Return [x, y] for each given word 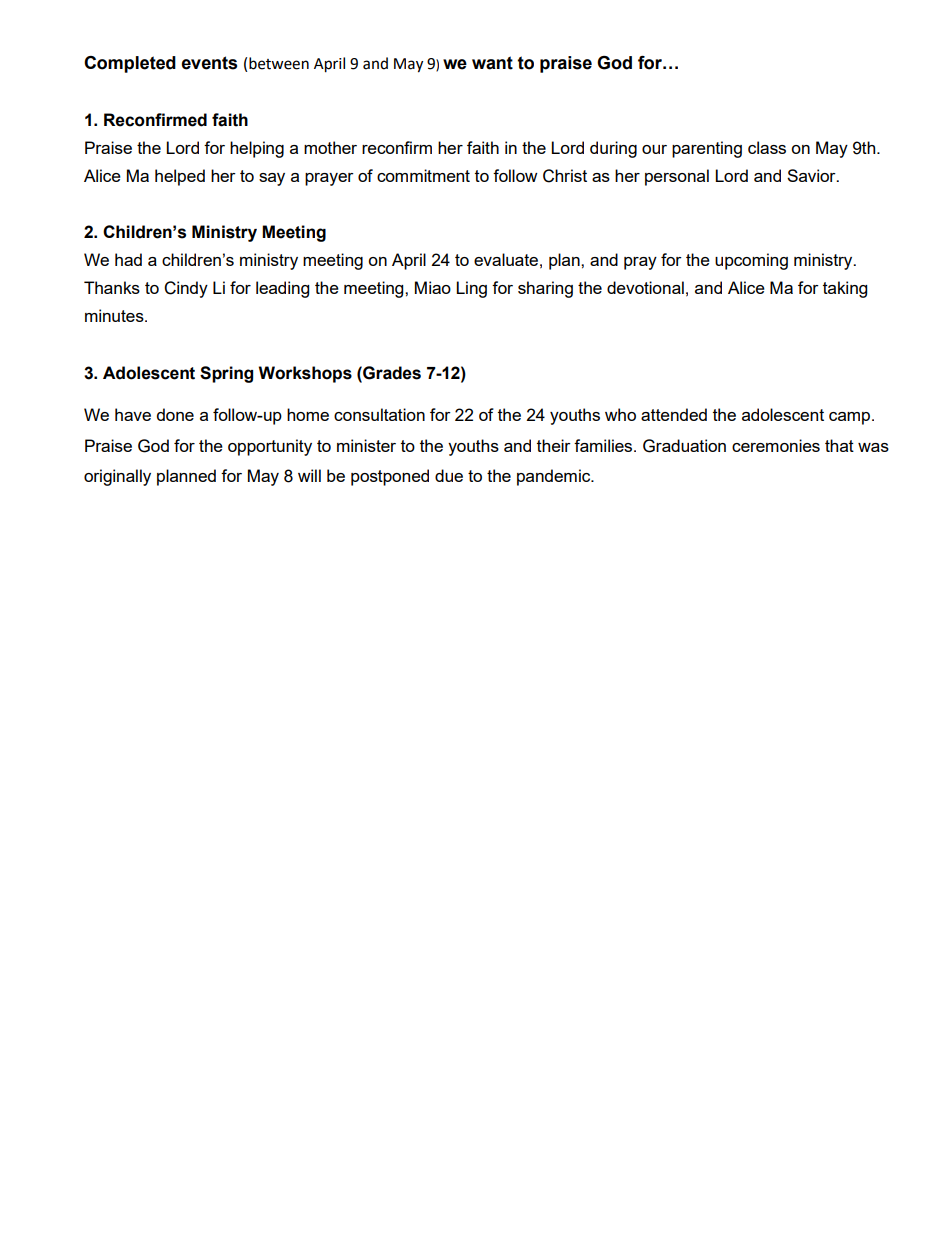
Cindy [186, 289]
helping [257, 149]
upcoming [751, 261]
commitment [423, 175]
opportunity [270, 447]
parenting [707, 149]
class [767, 147]
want [492, 63]
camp [851, 418]
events [209, 63]
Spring [226, 374]
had [128, 259]
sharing [545, 289]
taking [845, 289]
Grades [391, 373]
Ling [471, 289]
